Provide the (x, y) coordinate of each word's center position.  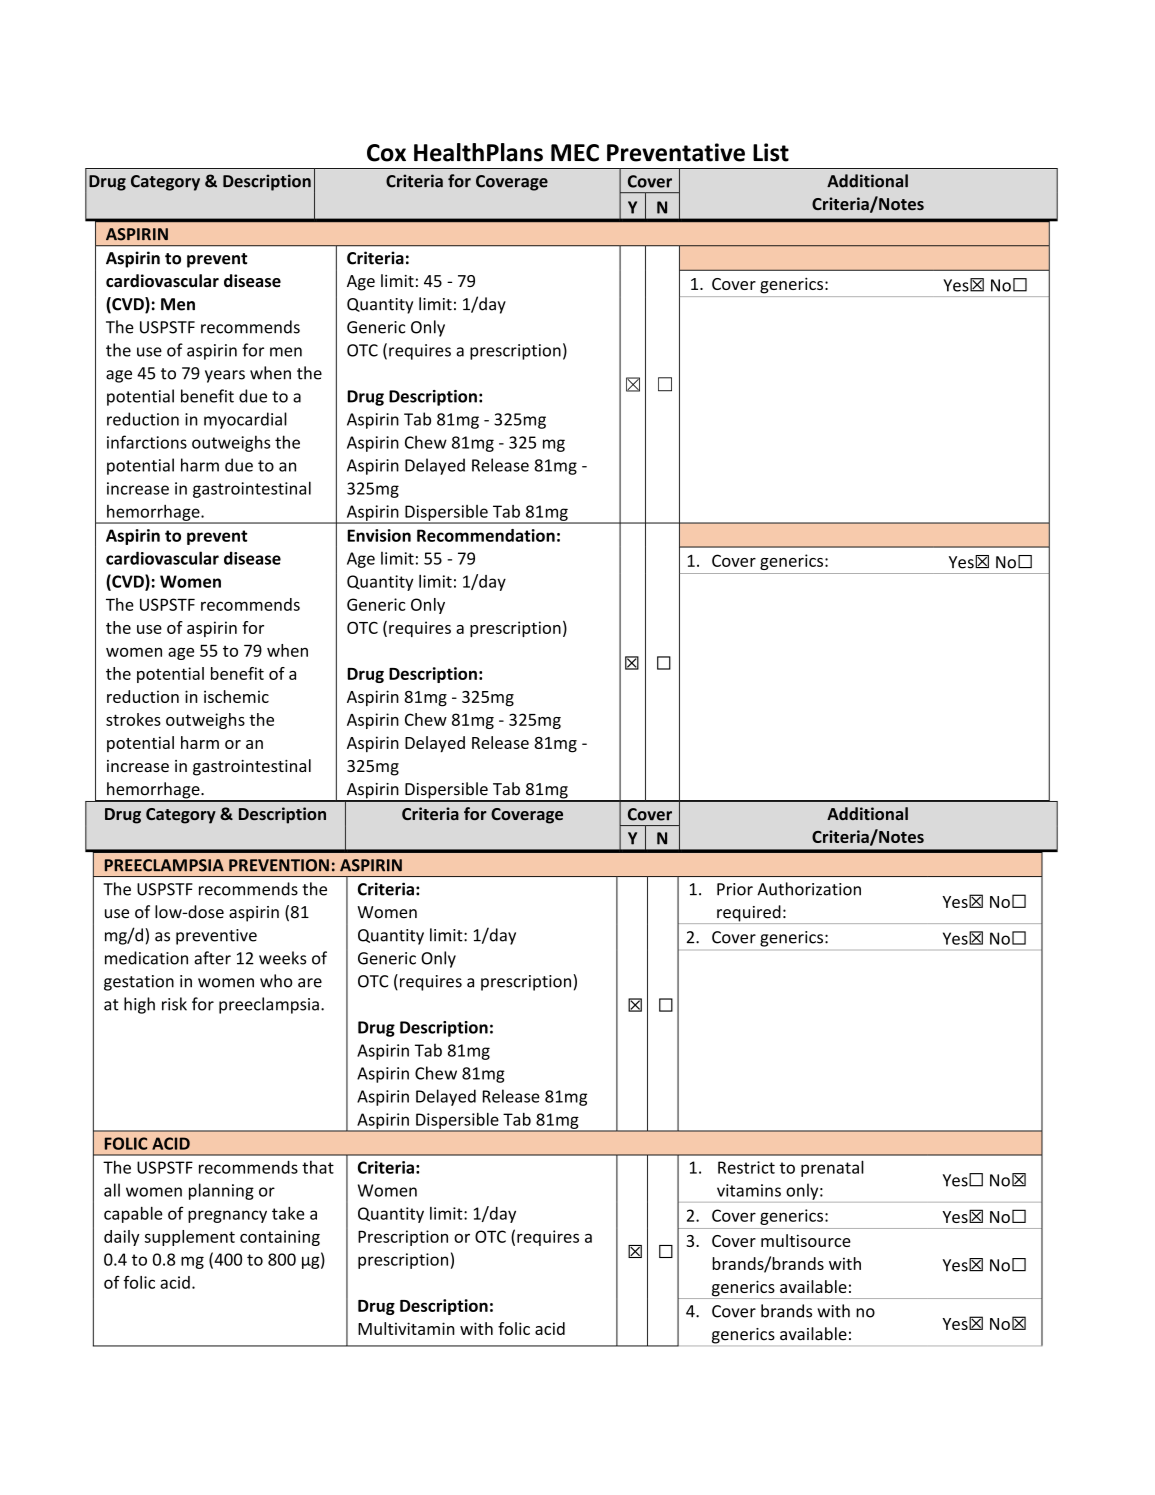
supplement (190, 1238)
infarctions (147, 442)
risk (174, 1004)
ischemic (236, 696)
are (310, 983)
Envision (379, 535)
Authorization (809, 889)
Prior (735, 889)
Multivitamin (406, 1328)
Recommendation (486, 535)
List (771, 152)
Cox (386, 153)
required (749, 914)
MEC (575, 153)
